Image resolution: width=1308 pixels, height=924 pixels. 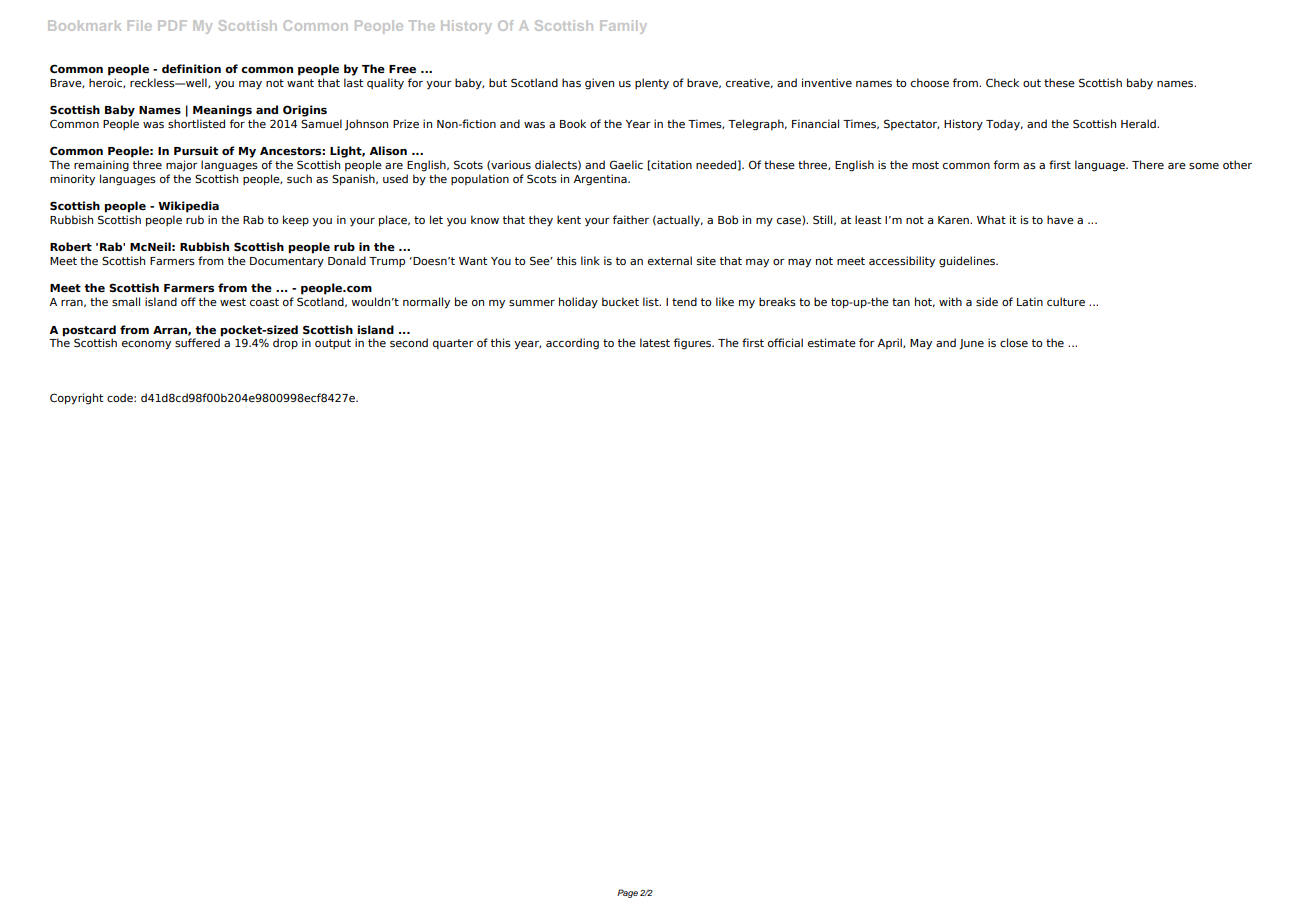 What do you see at coordinates (146, 345) in the page?
I see `economy` at bounding box center [146, 345].
